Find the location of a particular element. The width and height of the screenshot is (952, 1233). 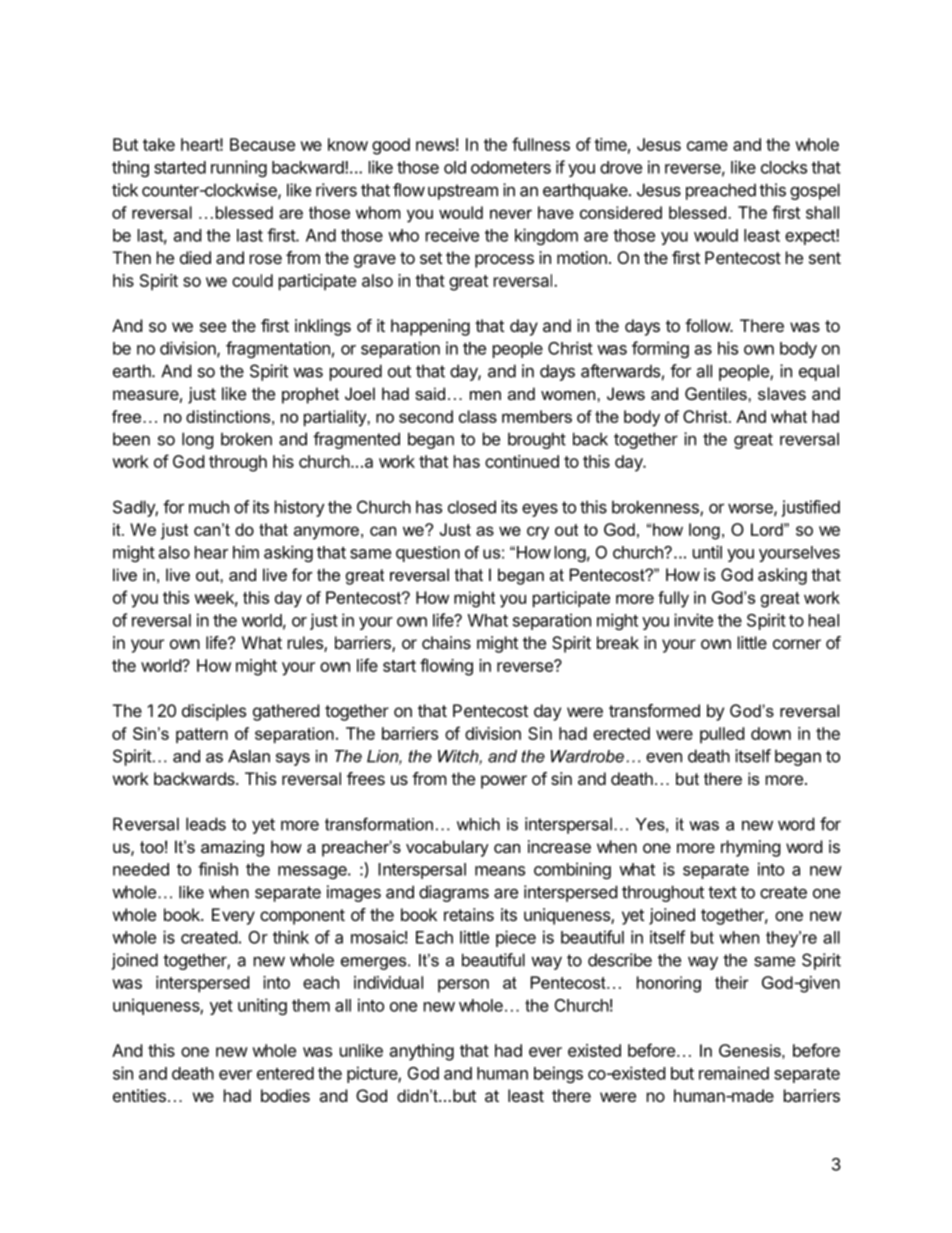

old is located at coordinates (455, 167).
